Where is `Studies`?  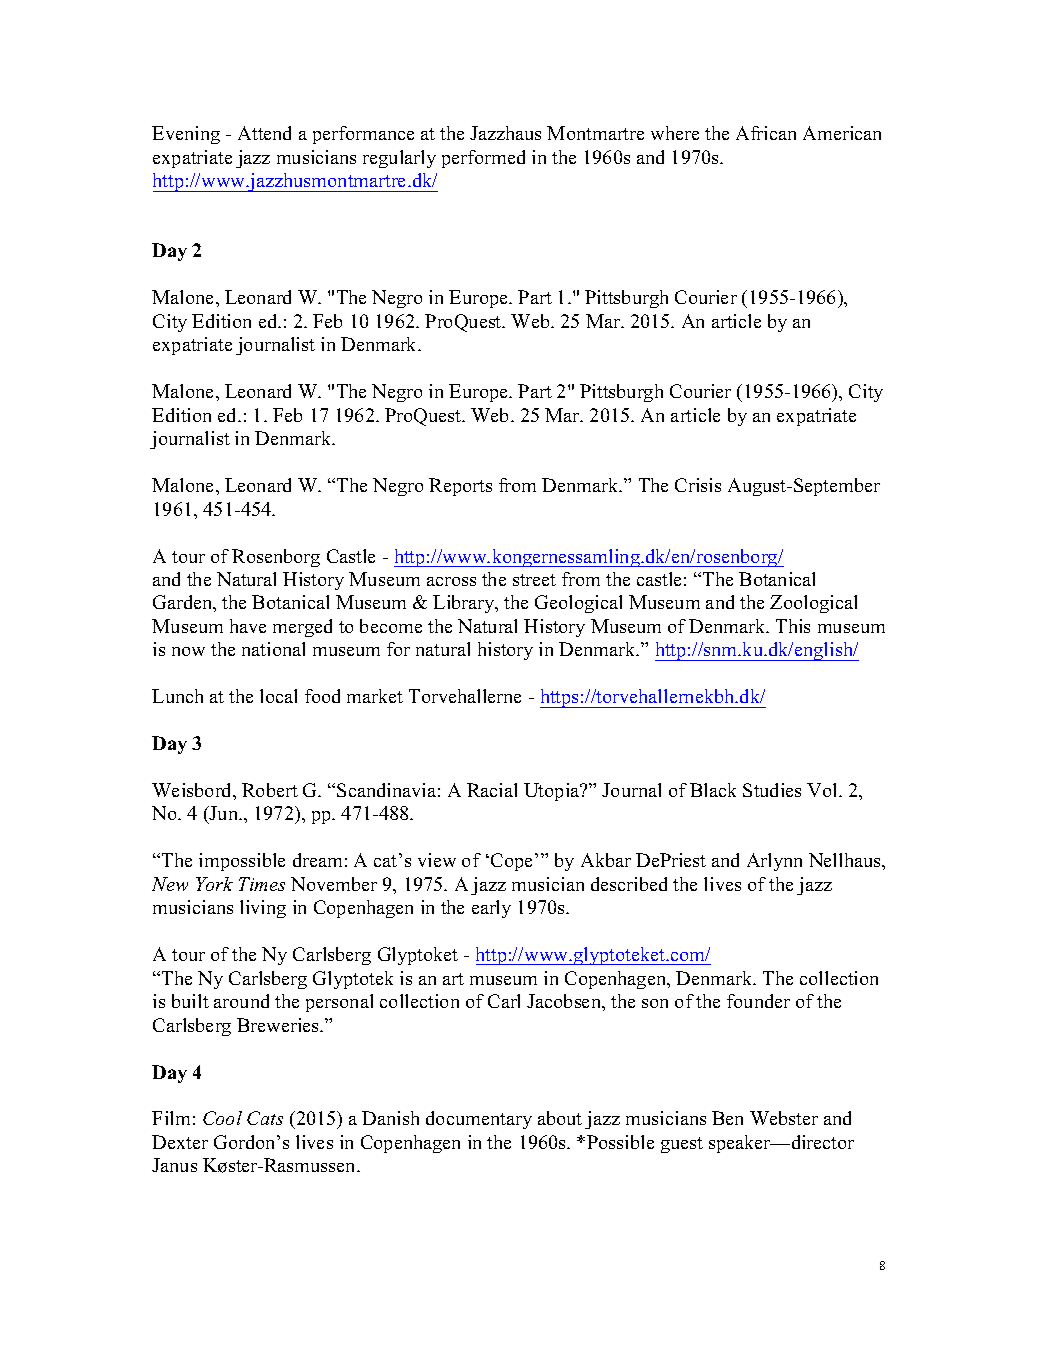 Studies is located at coordinates (772, 790).
